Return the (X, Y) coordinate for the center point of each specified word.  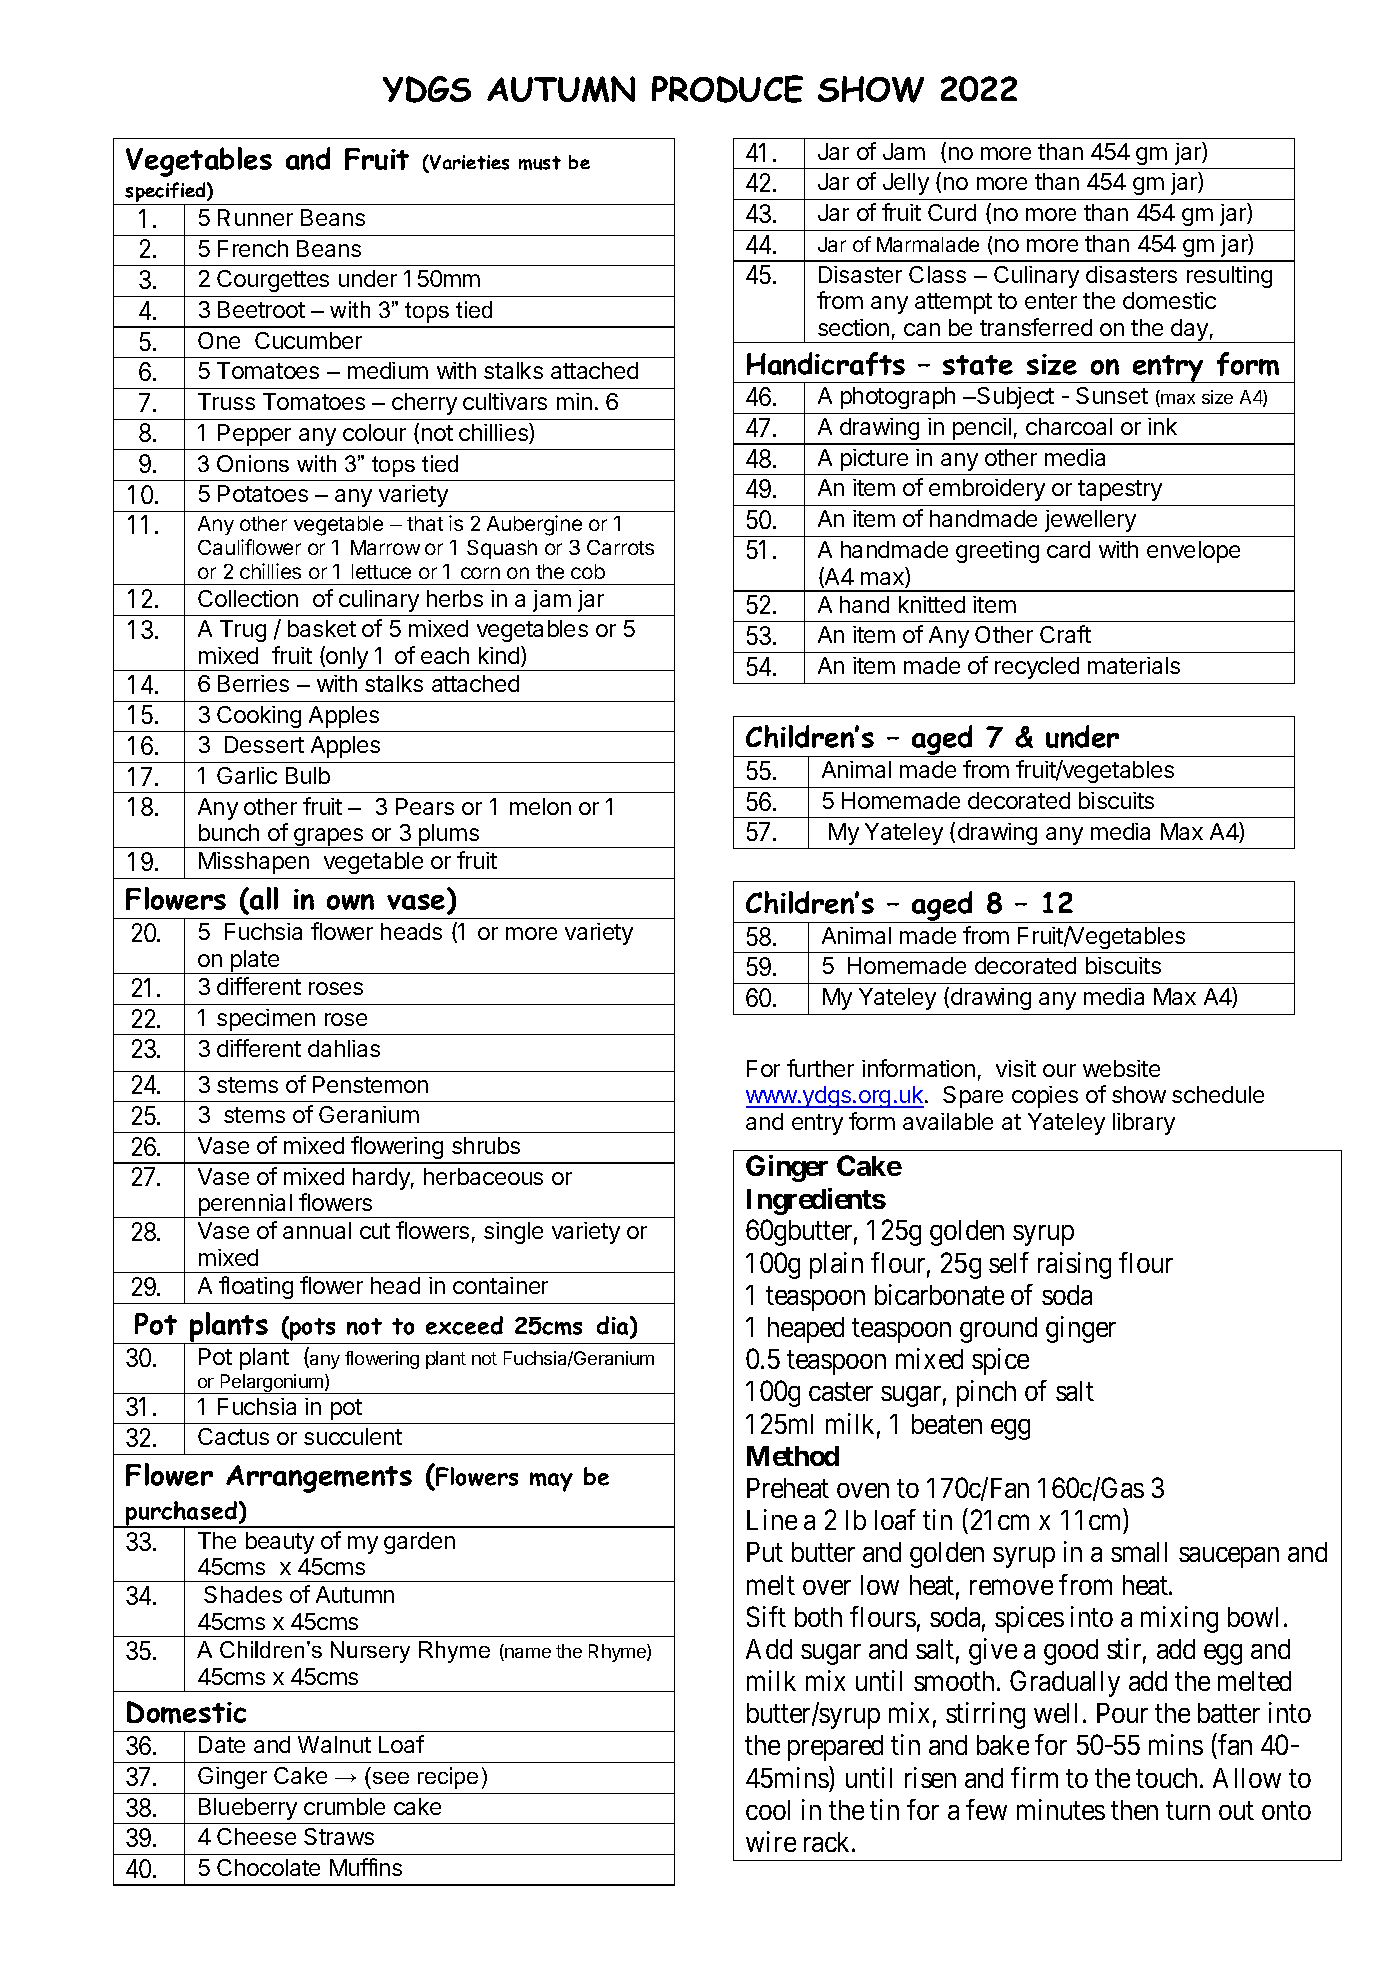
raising (1074, 1265)
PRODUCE (727, 89)
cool (768, 1810)
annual (317, 1230)
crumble (344, 1806)
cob (588, 571)
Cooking (259, 717)
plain (836, 1265)
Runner (255, 217)
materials (1134, 665)
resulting (1229, 277)
